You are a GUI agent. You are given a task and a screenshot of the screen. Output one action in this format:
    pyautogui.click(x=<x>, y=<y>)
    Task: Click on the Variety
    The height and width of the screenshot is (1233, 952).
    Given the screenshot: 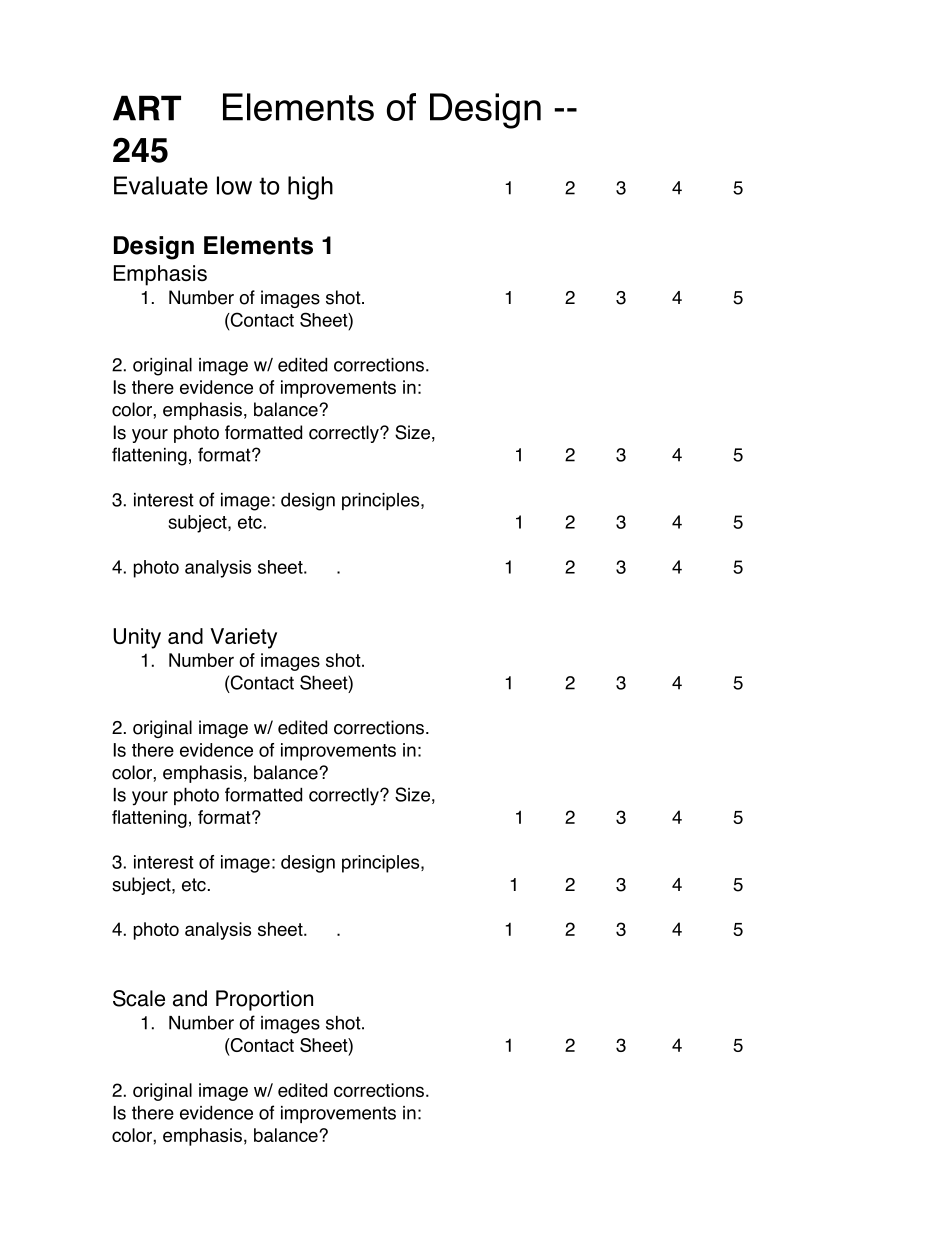 What is the action you would take?
    pyautogui.click(x=243, y=638)
